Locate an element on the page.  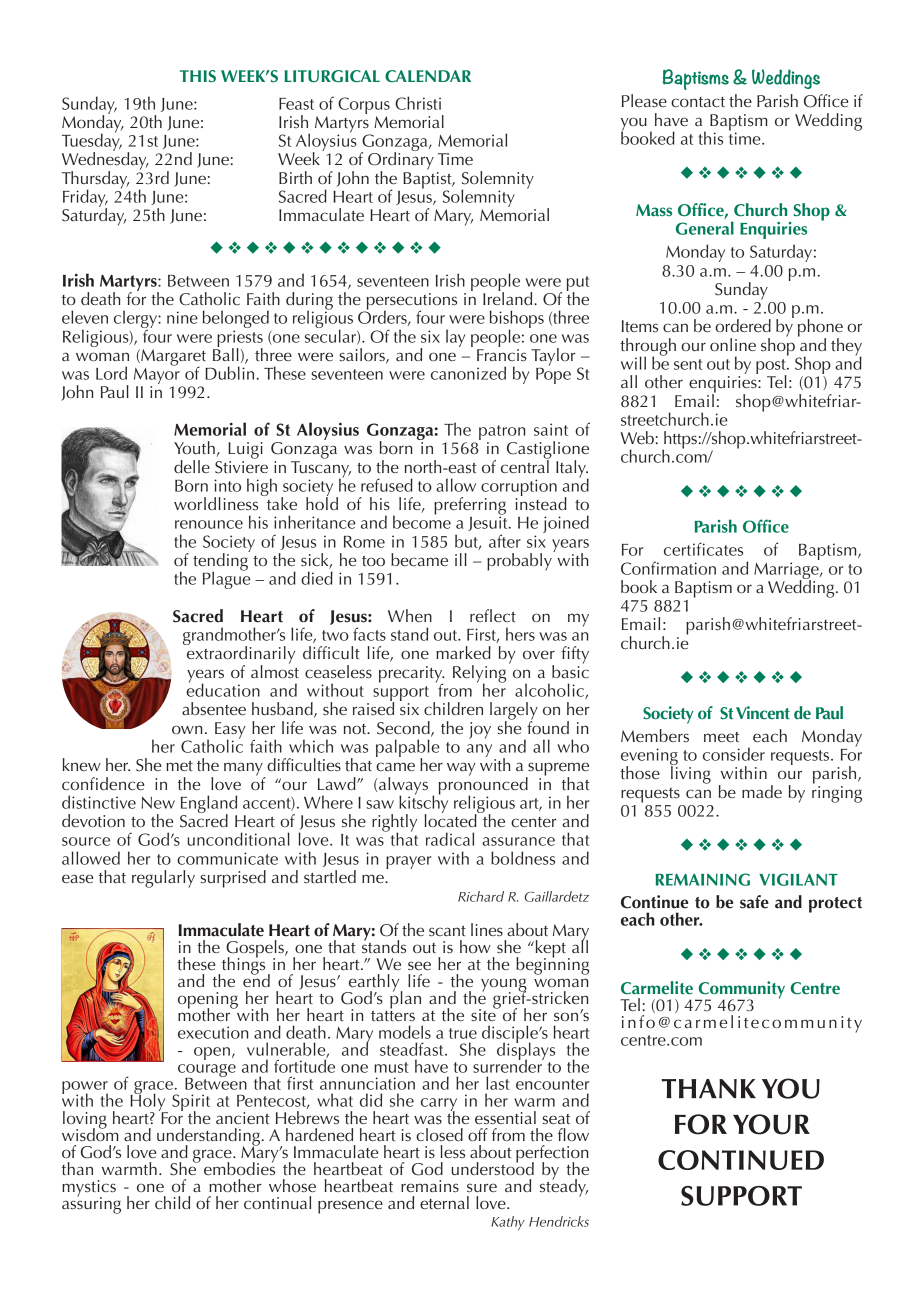
contact is located at coordinates (698, 102).
